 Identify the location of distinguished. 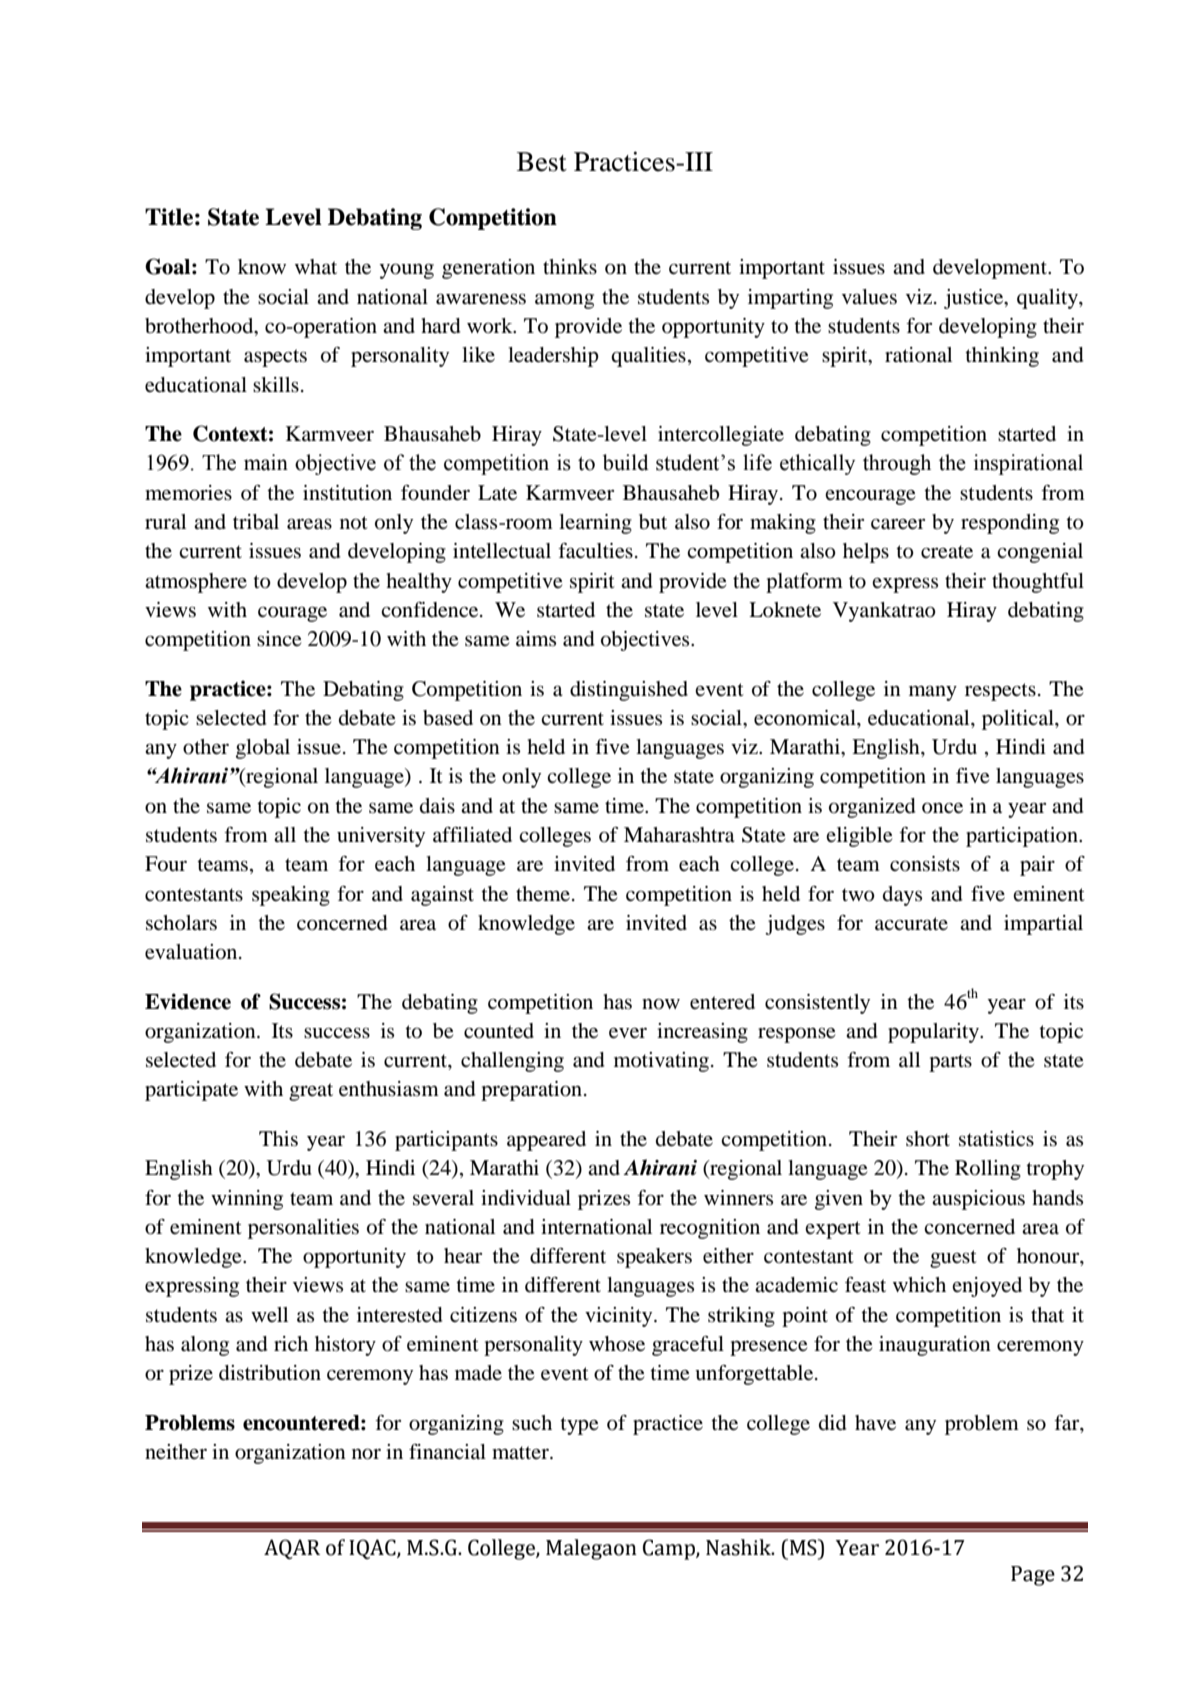
(629, 691).
